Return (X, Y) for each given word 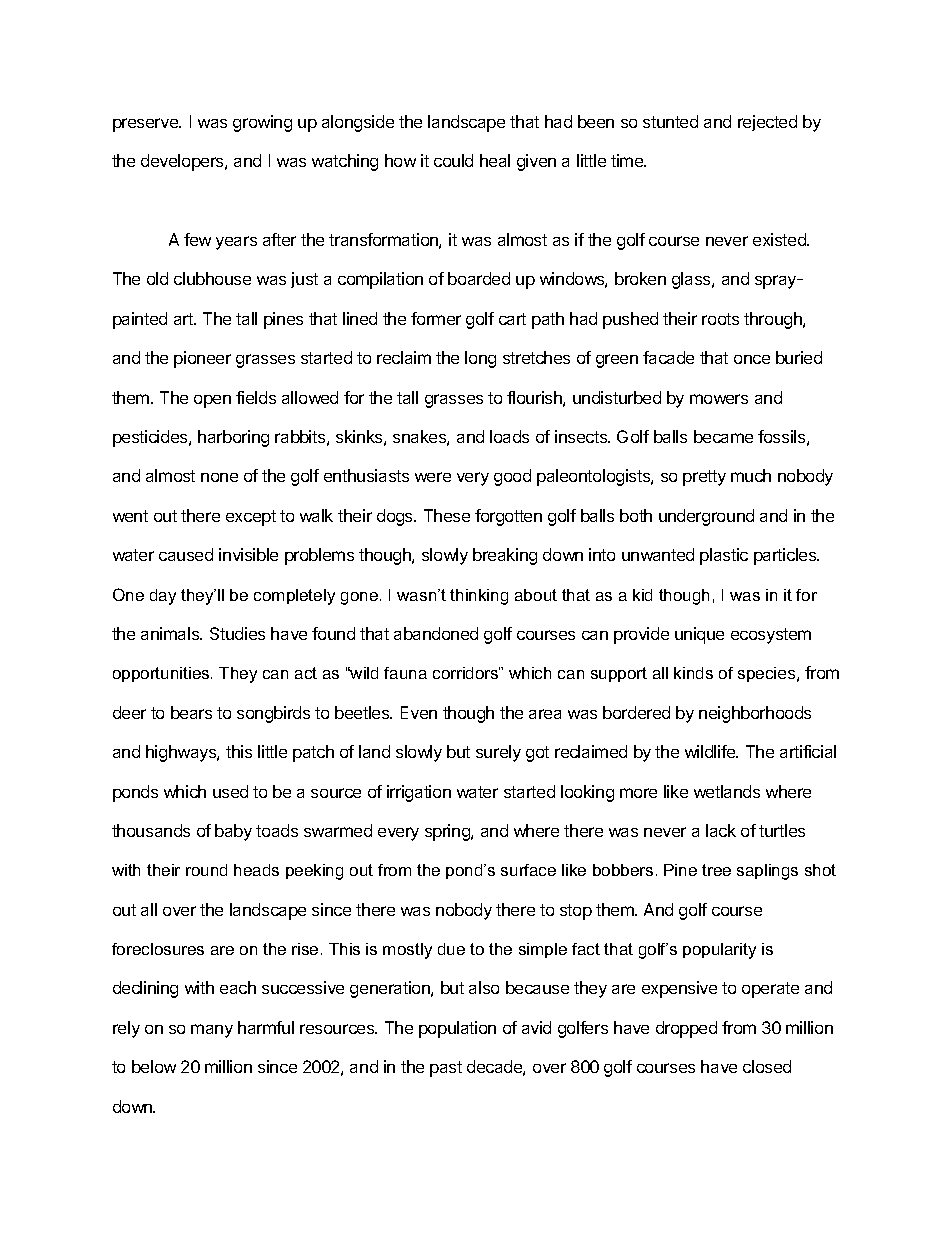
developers (183, 162)
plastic (724, 556)
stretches (536, 357)
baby (233, 832)
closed (767, 1066)
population (457, 1029)
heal (495, 160)
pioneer (202, 359)
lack (721, 830)
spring (448, 832)
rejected (767, 123)
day (163, 597)
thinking (479, 597)
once (752, 359)
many (212, 1031)
